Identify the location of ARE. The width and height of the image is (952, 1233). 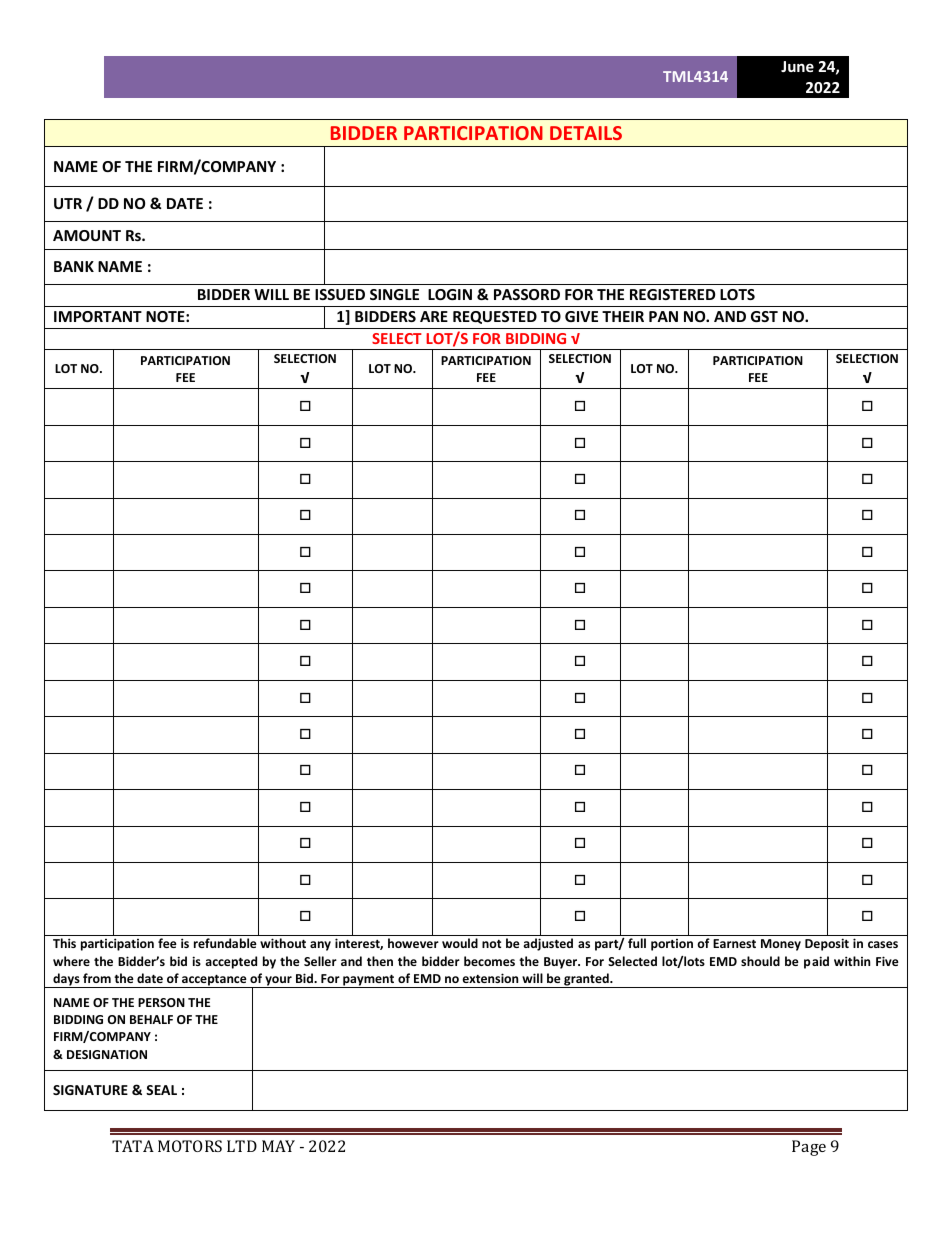
(434, 316).
